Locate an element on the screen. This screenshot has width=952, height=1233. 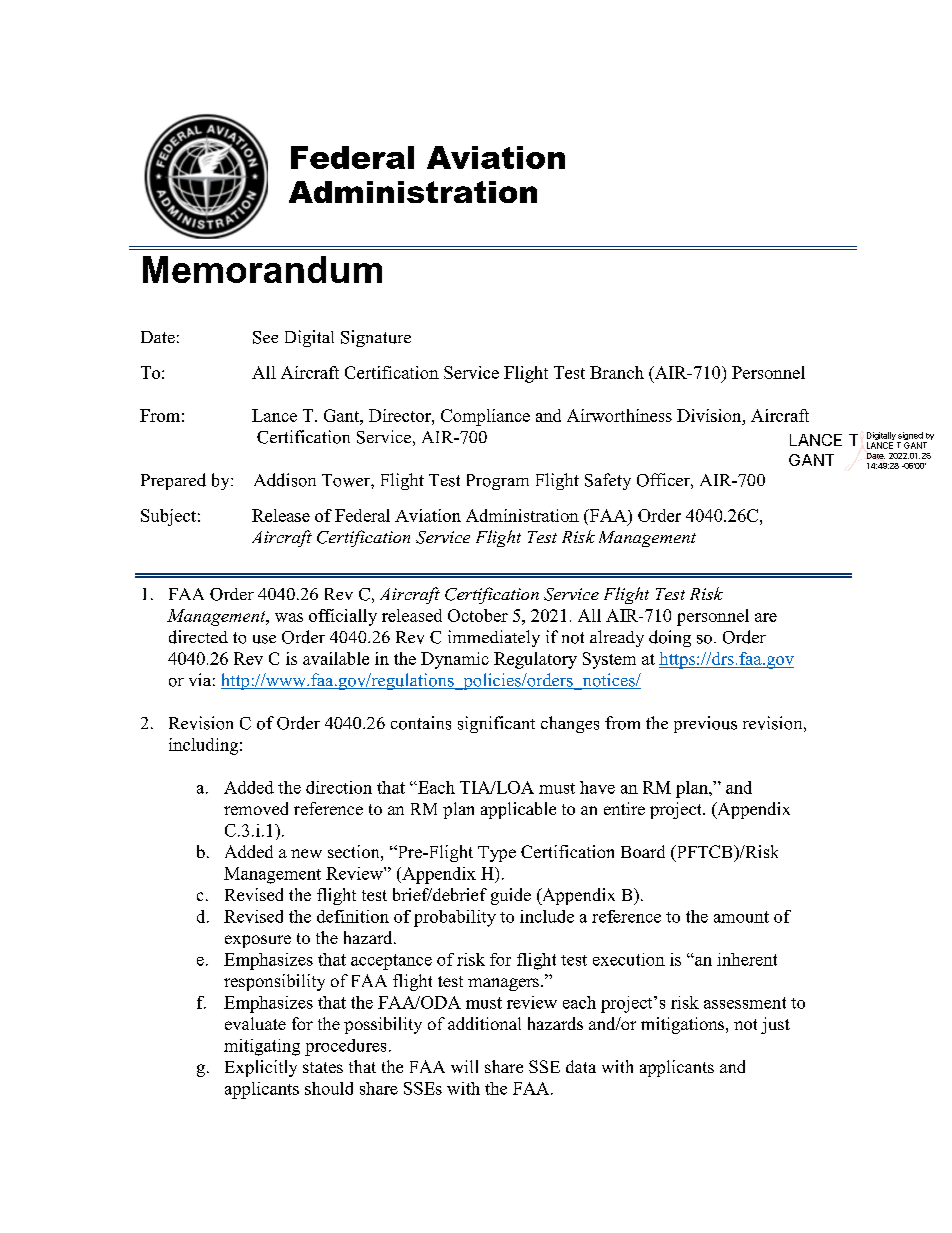
will is located at coordinates (464, 1066).
